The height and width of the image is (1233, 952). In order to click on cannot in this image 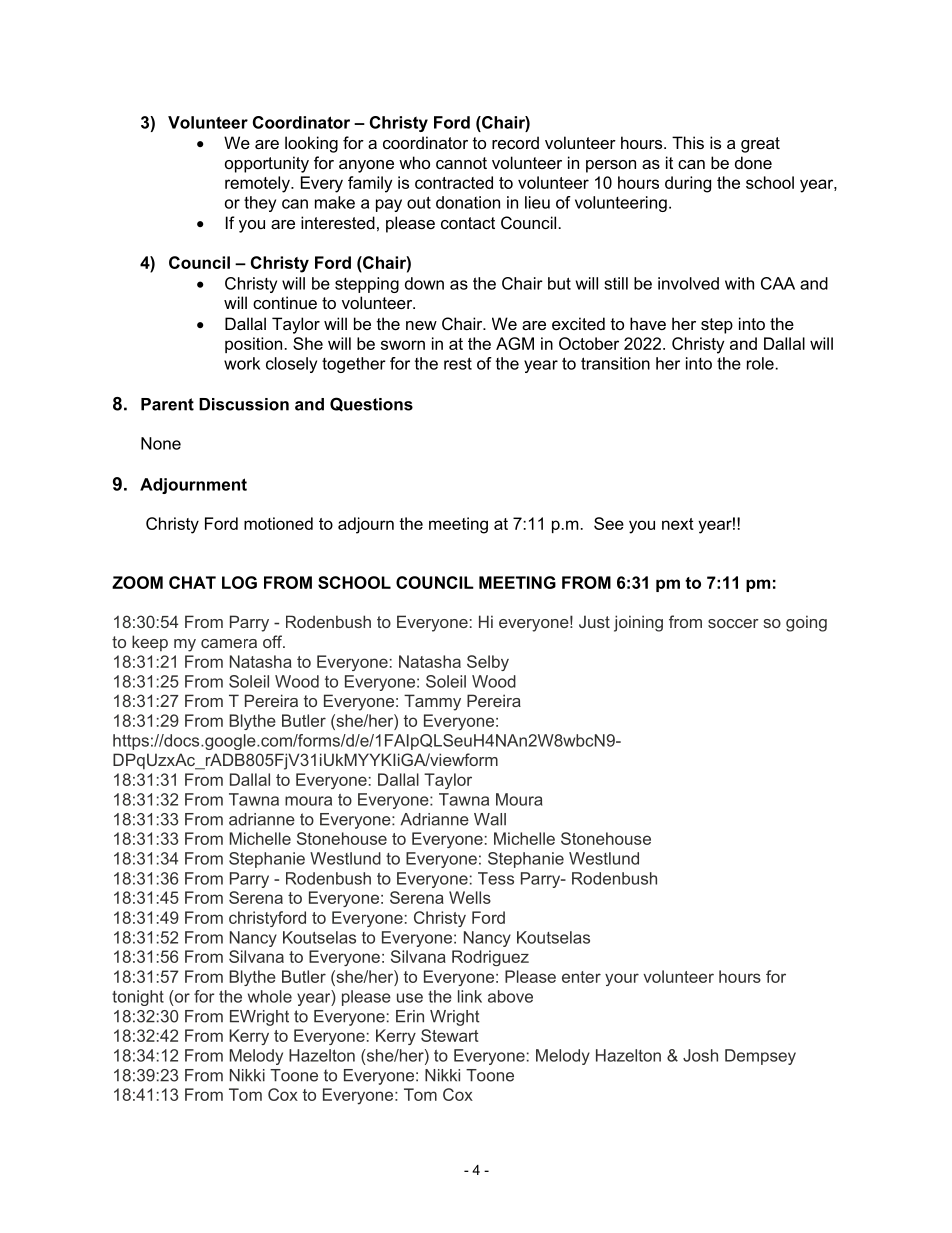, I will do `click(461, 163)`.
